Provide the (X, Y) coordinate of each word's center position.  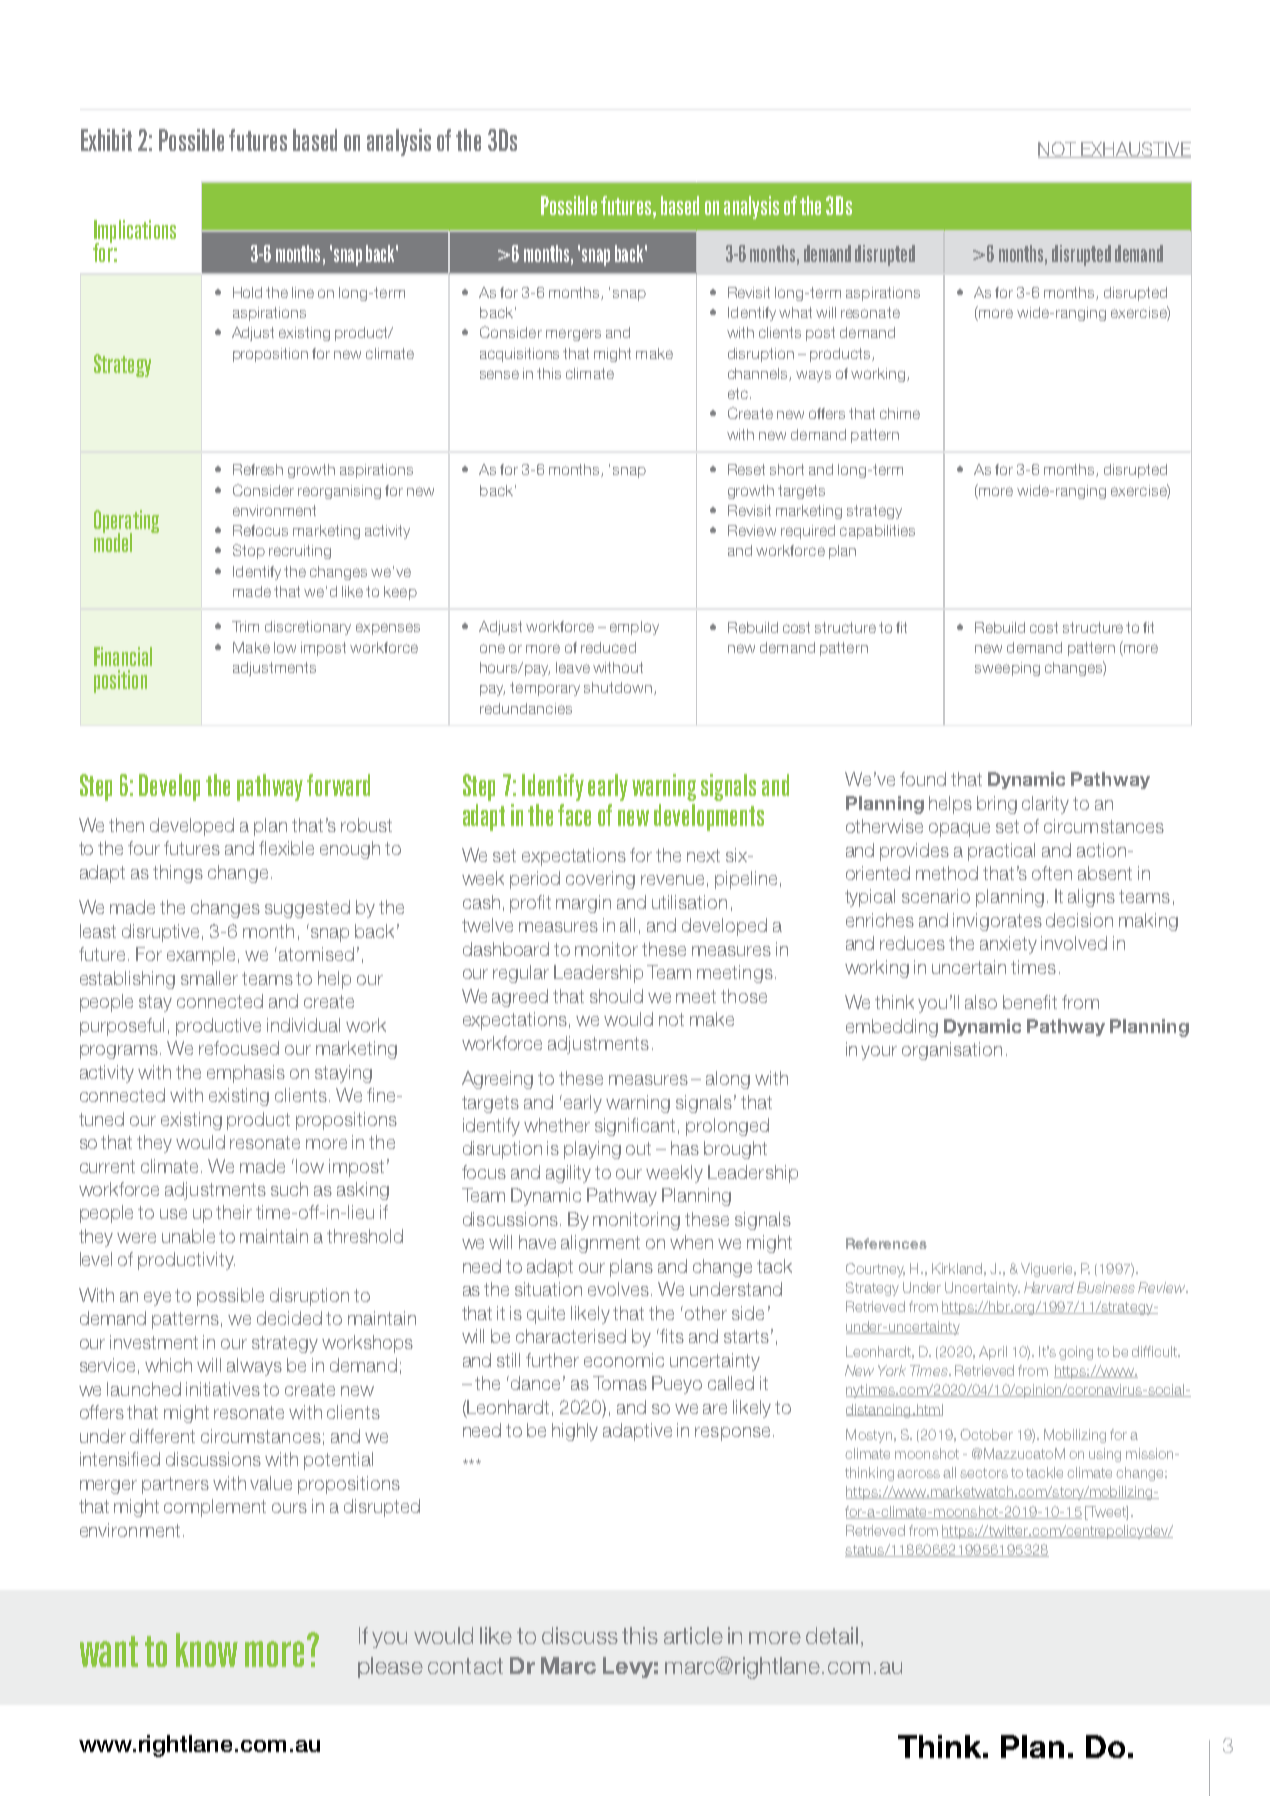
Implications (135, 232)
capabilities (877, 532)
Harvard (1049, 1287)
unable (188, 1236)
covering (600, 880)
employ (634, 628)
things (178, 874)
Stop (249, 551)
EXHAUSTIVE (1135, 150)
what (795, 312)
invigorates (997, 922)
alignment (600, 1244)
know (207, 1650)
